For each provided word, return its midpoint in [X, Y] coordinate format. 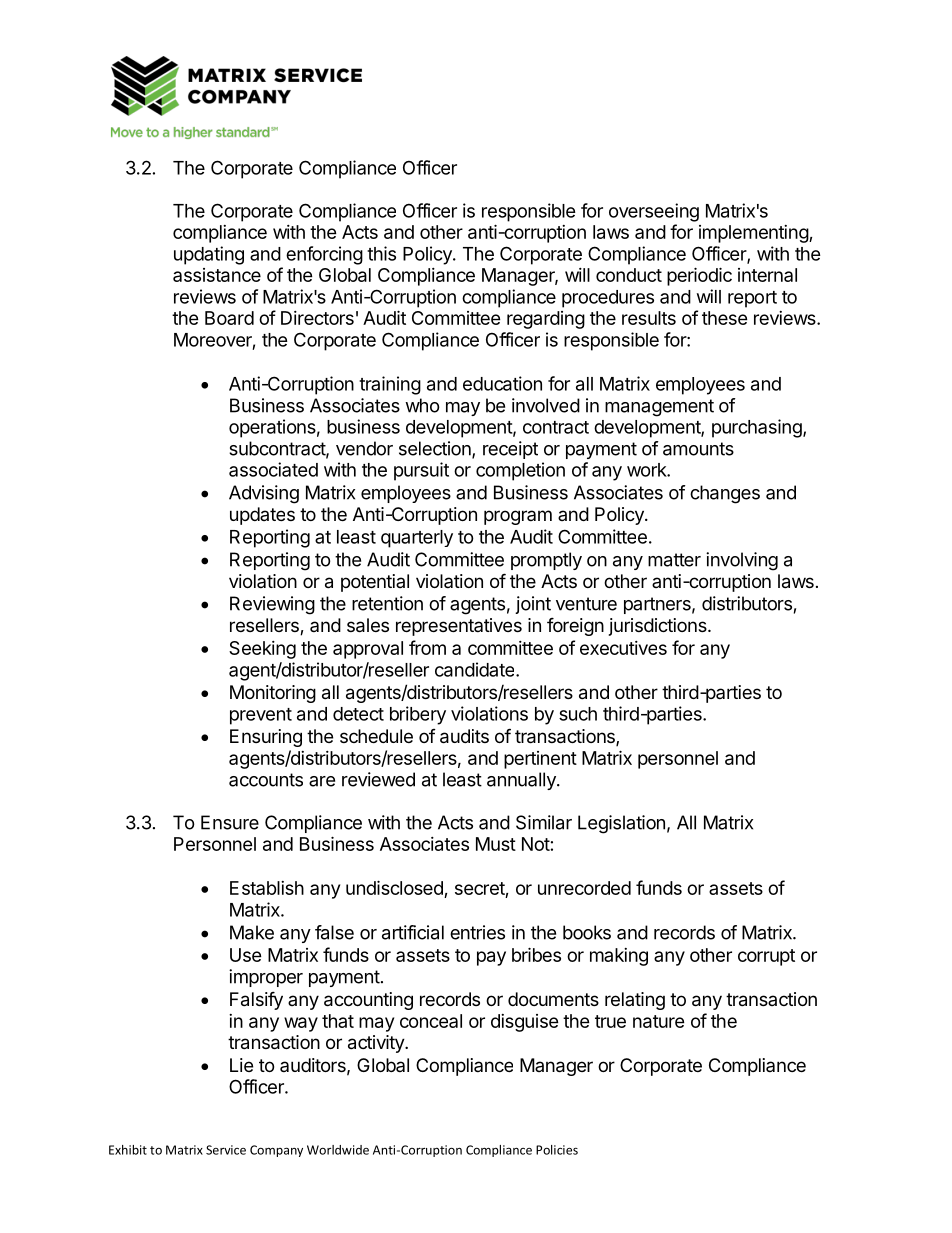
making [619, 957]
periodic [699, 276]
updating [209, 255]
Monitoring [273, 694]
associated [273, 469]
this [381, 253]
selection [436, 449]
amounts [698, 449]
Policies [557, 1150]
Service [226, 1150]
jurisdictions [659, 627]
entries [477, 932]
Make [252, 932]
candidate [476, 669]
